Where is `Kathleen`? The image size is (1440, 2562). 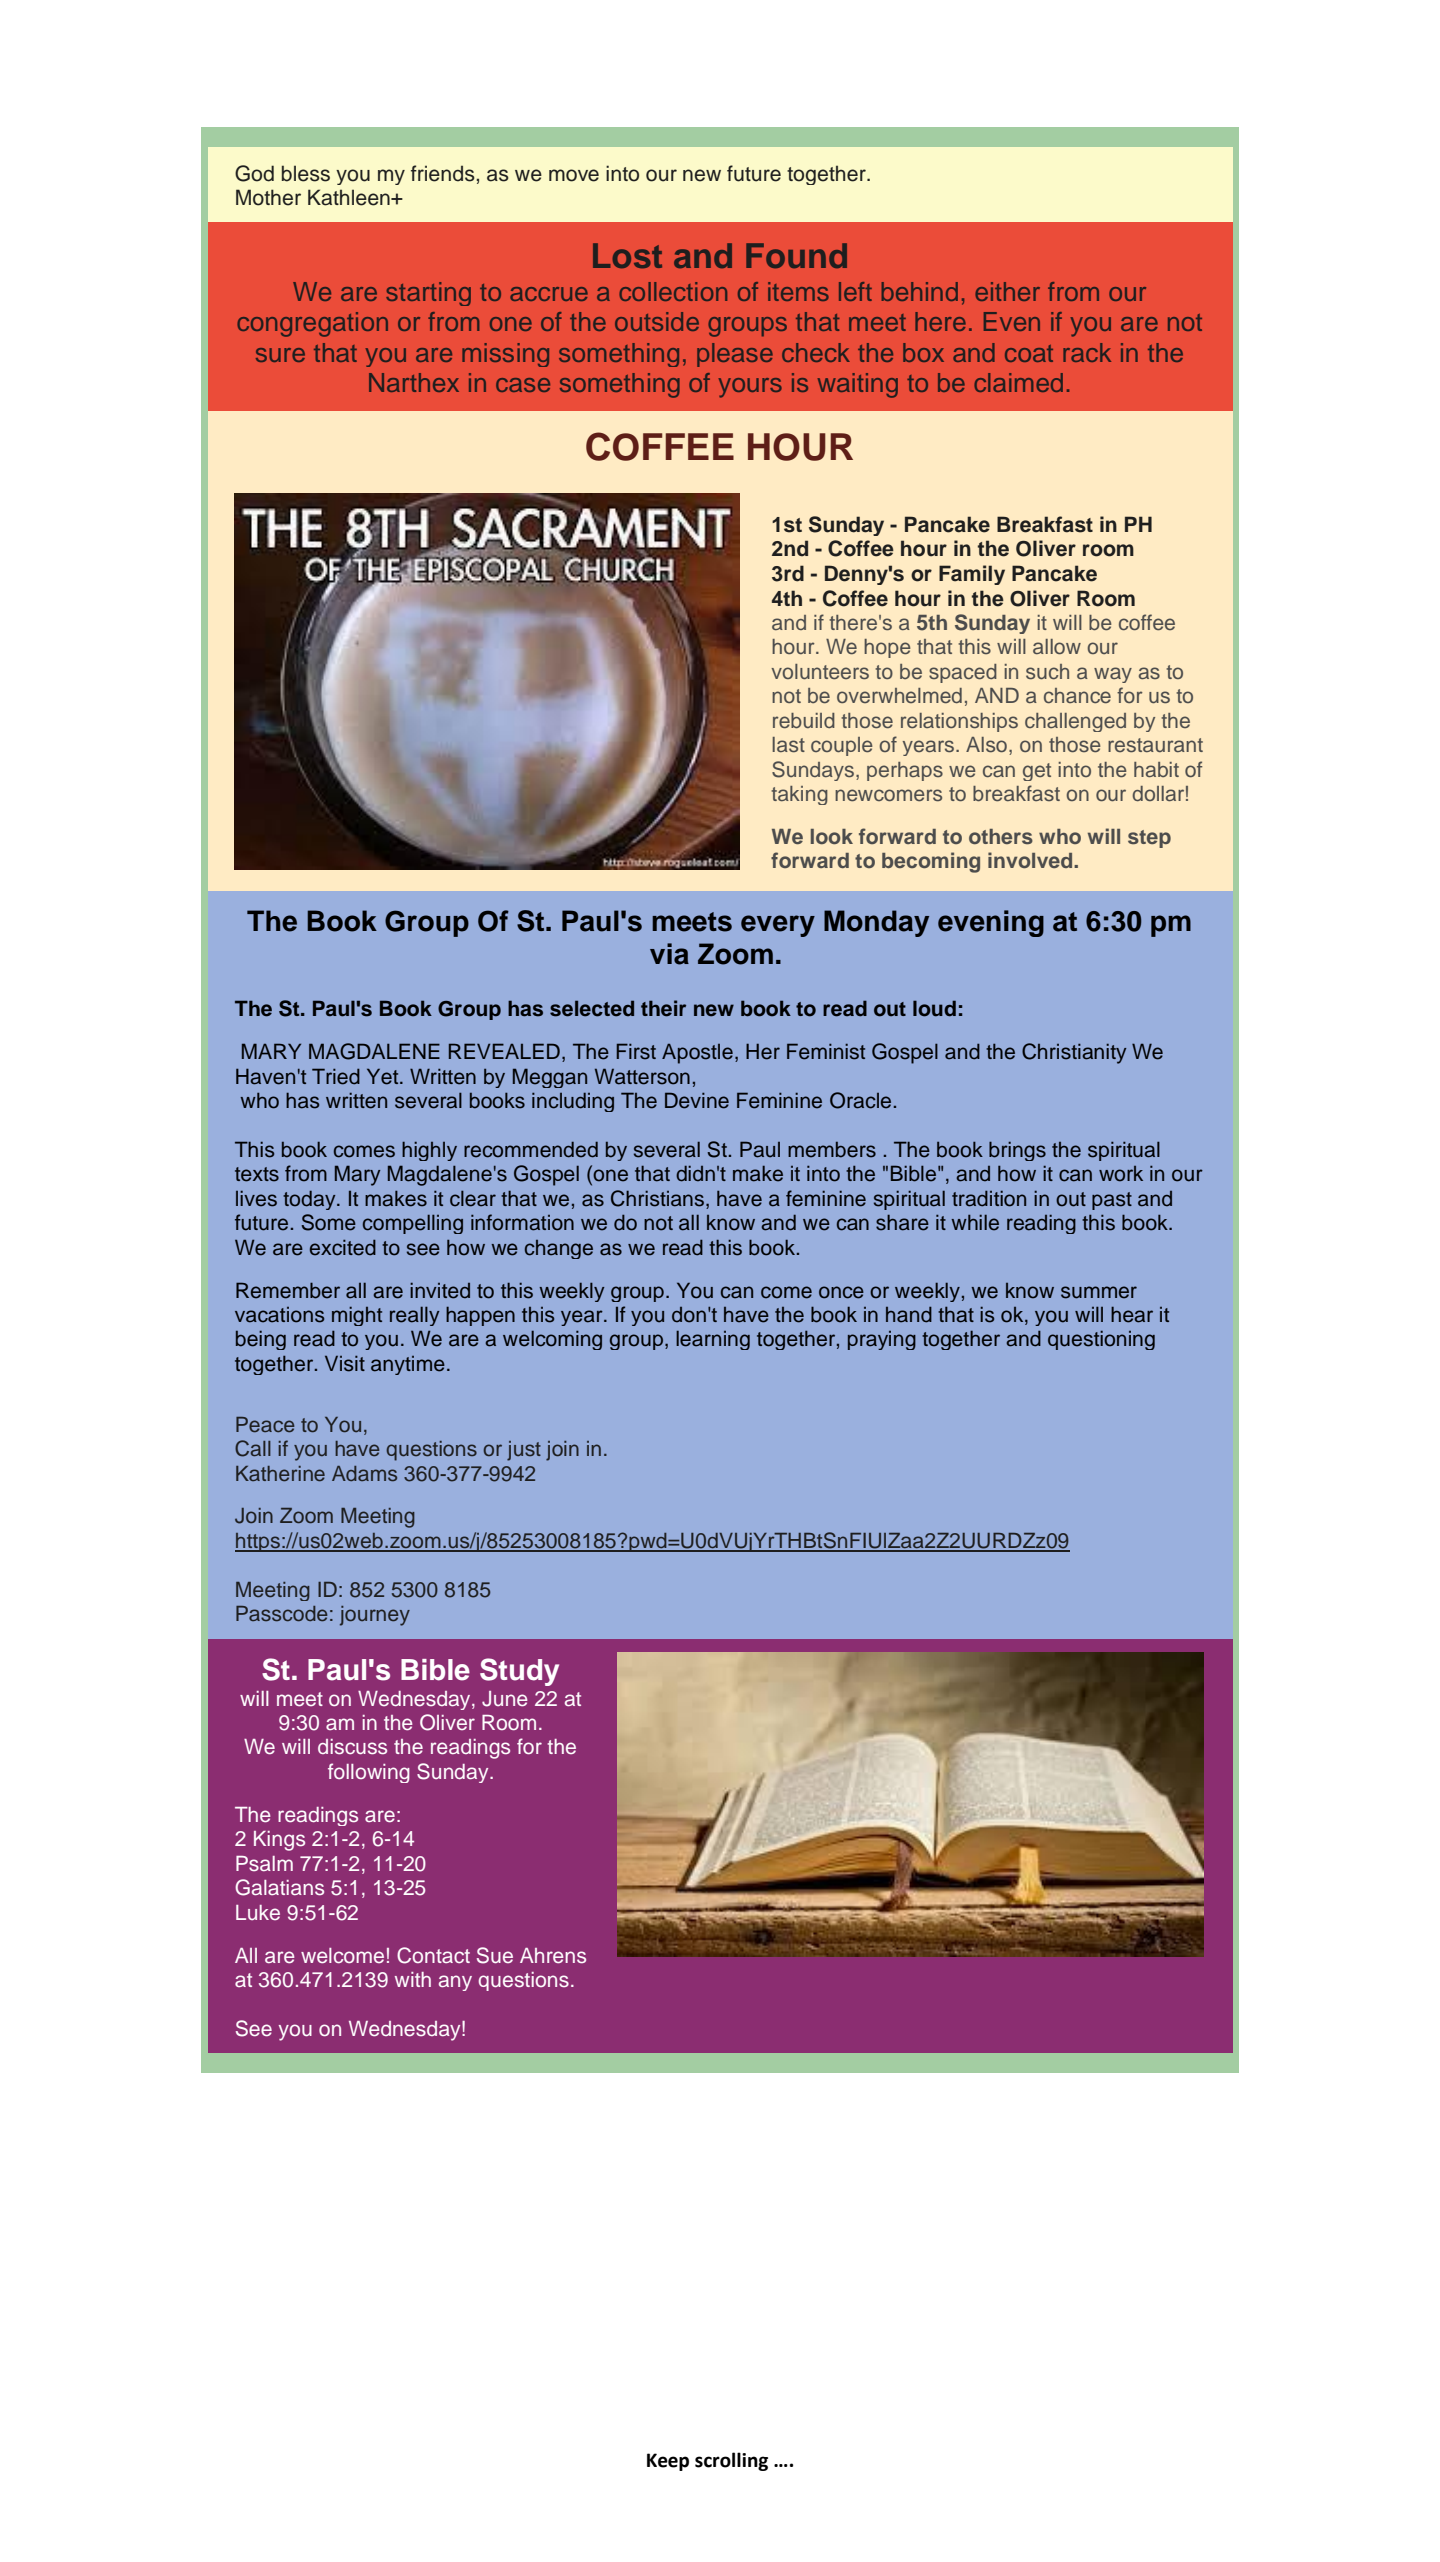 Kathleen is located at coordinates (350, 197).
